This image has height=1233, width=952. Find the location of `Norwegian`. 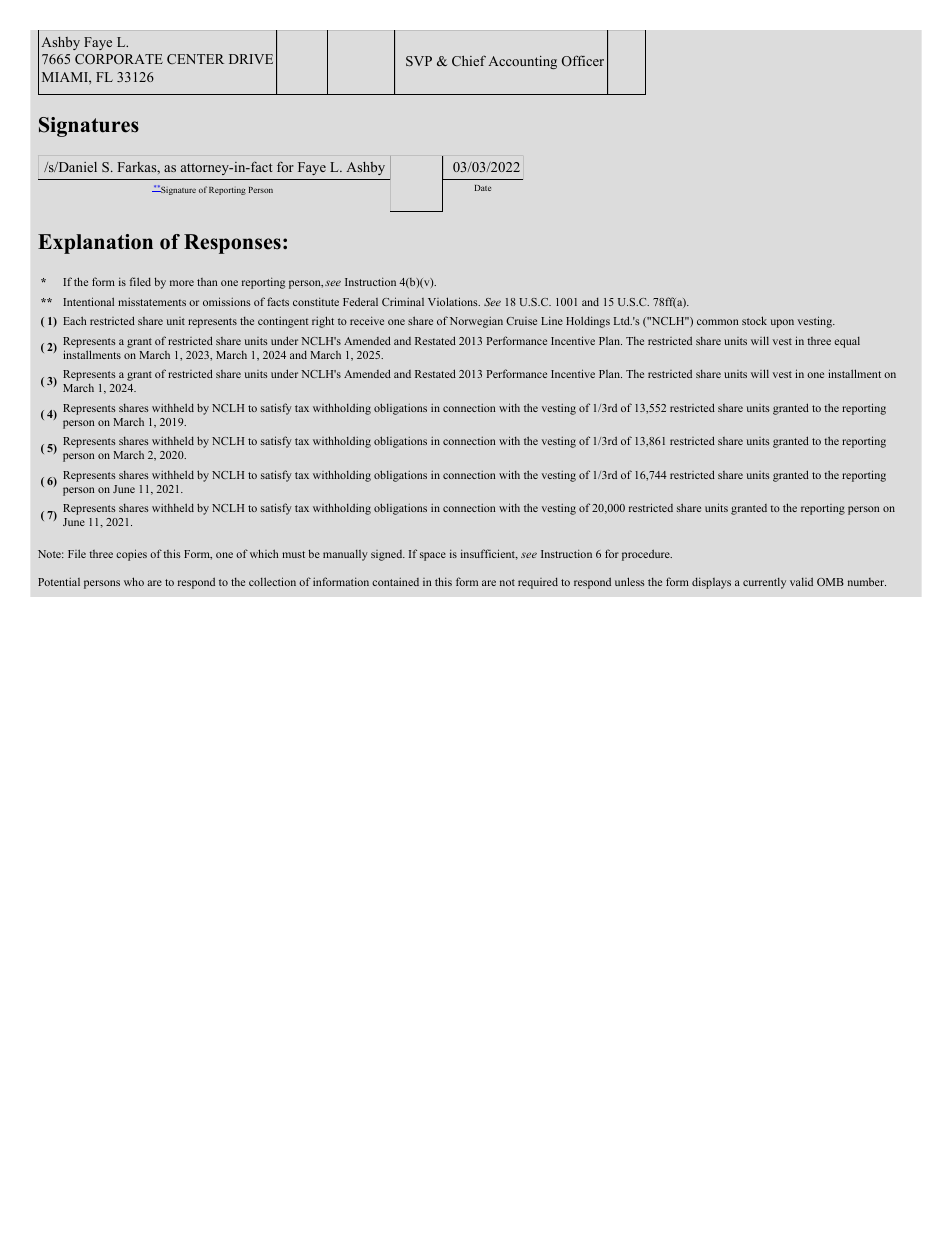

Norwegian is located at coordinates (476, 322).
